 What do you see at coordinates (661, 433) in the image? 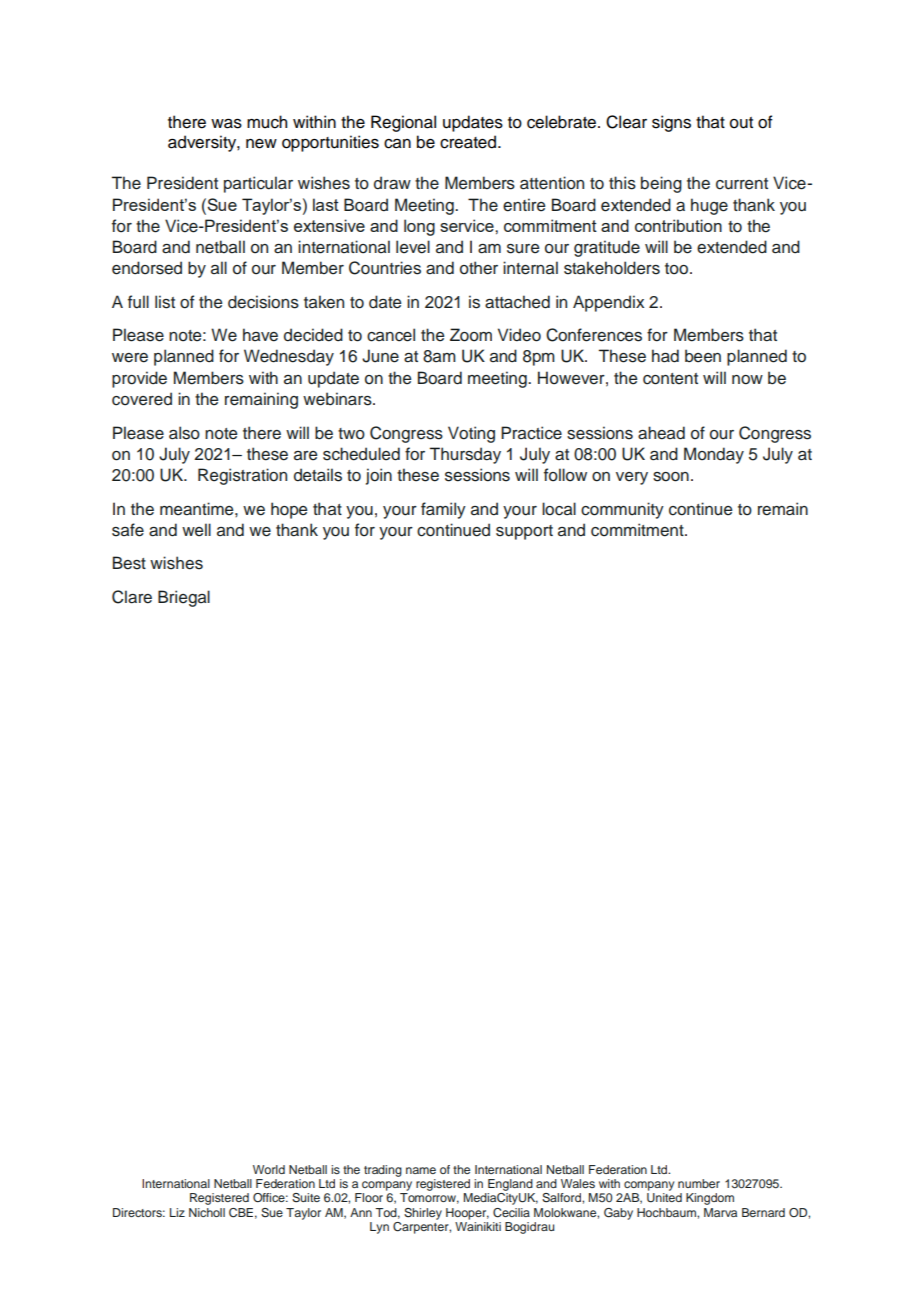
I see `ahead` at bounding box center [661, 433].
